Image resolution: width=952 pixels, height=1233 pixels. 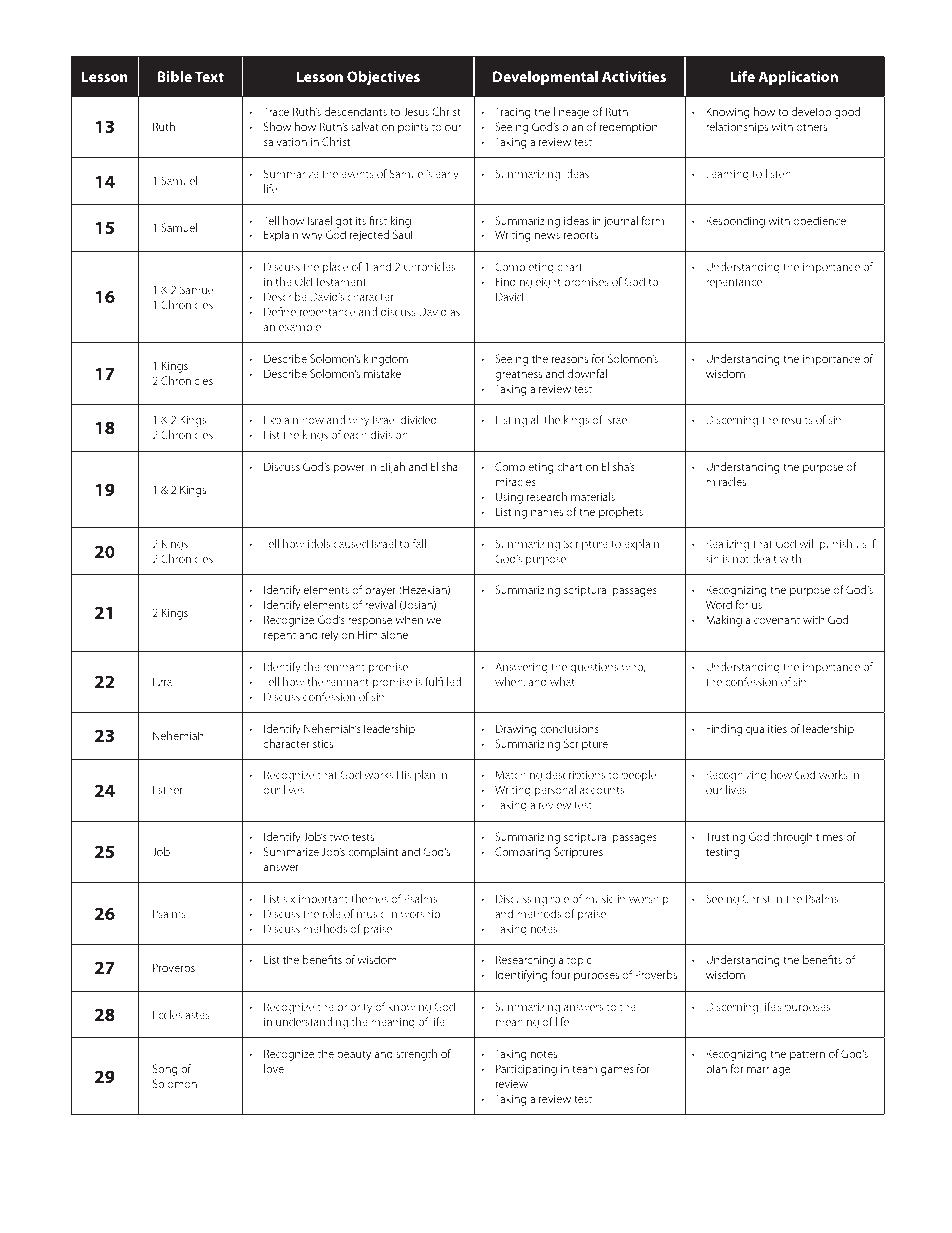 I want to click on names, so click(x=547, y=513).
